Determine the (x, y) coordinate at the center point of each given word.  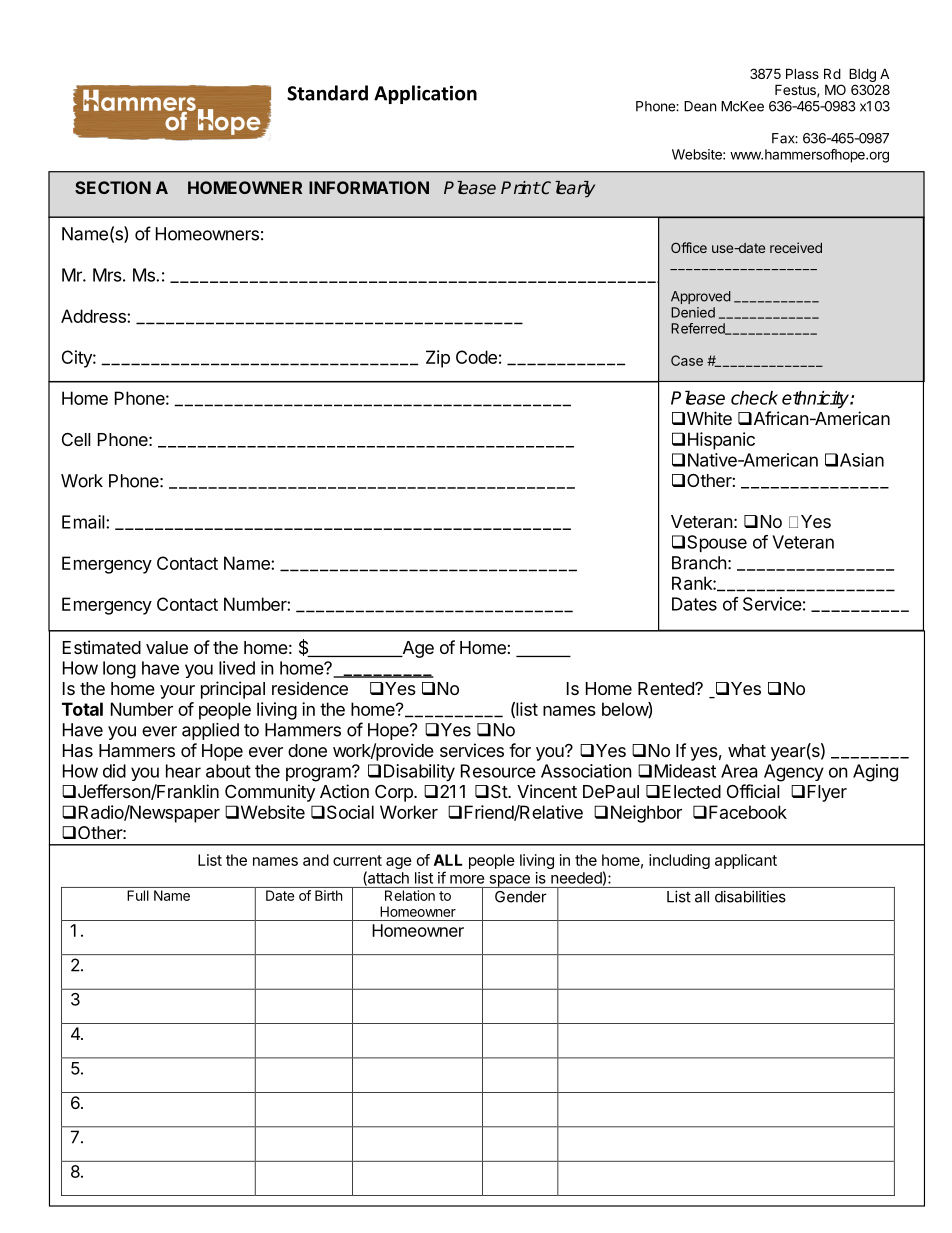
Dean (700, 106)
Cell (76, 439)
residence (310, 688)
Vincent (547, 791)
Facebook (748, 812)
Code (476, 357)
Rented (667, 688)
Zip (438, 359)
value (167, 647)
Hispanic (721, 441)
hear (183, 771)
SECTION (113, 187)
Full (138, 895)
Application (425, 94)
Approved (701, 297)
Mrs (107, 275)
